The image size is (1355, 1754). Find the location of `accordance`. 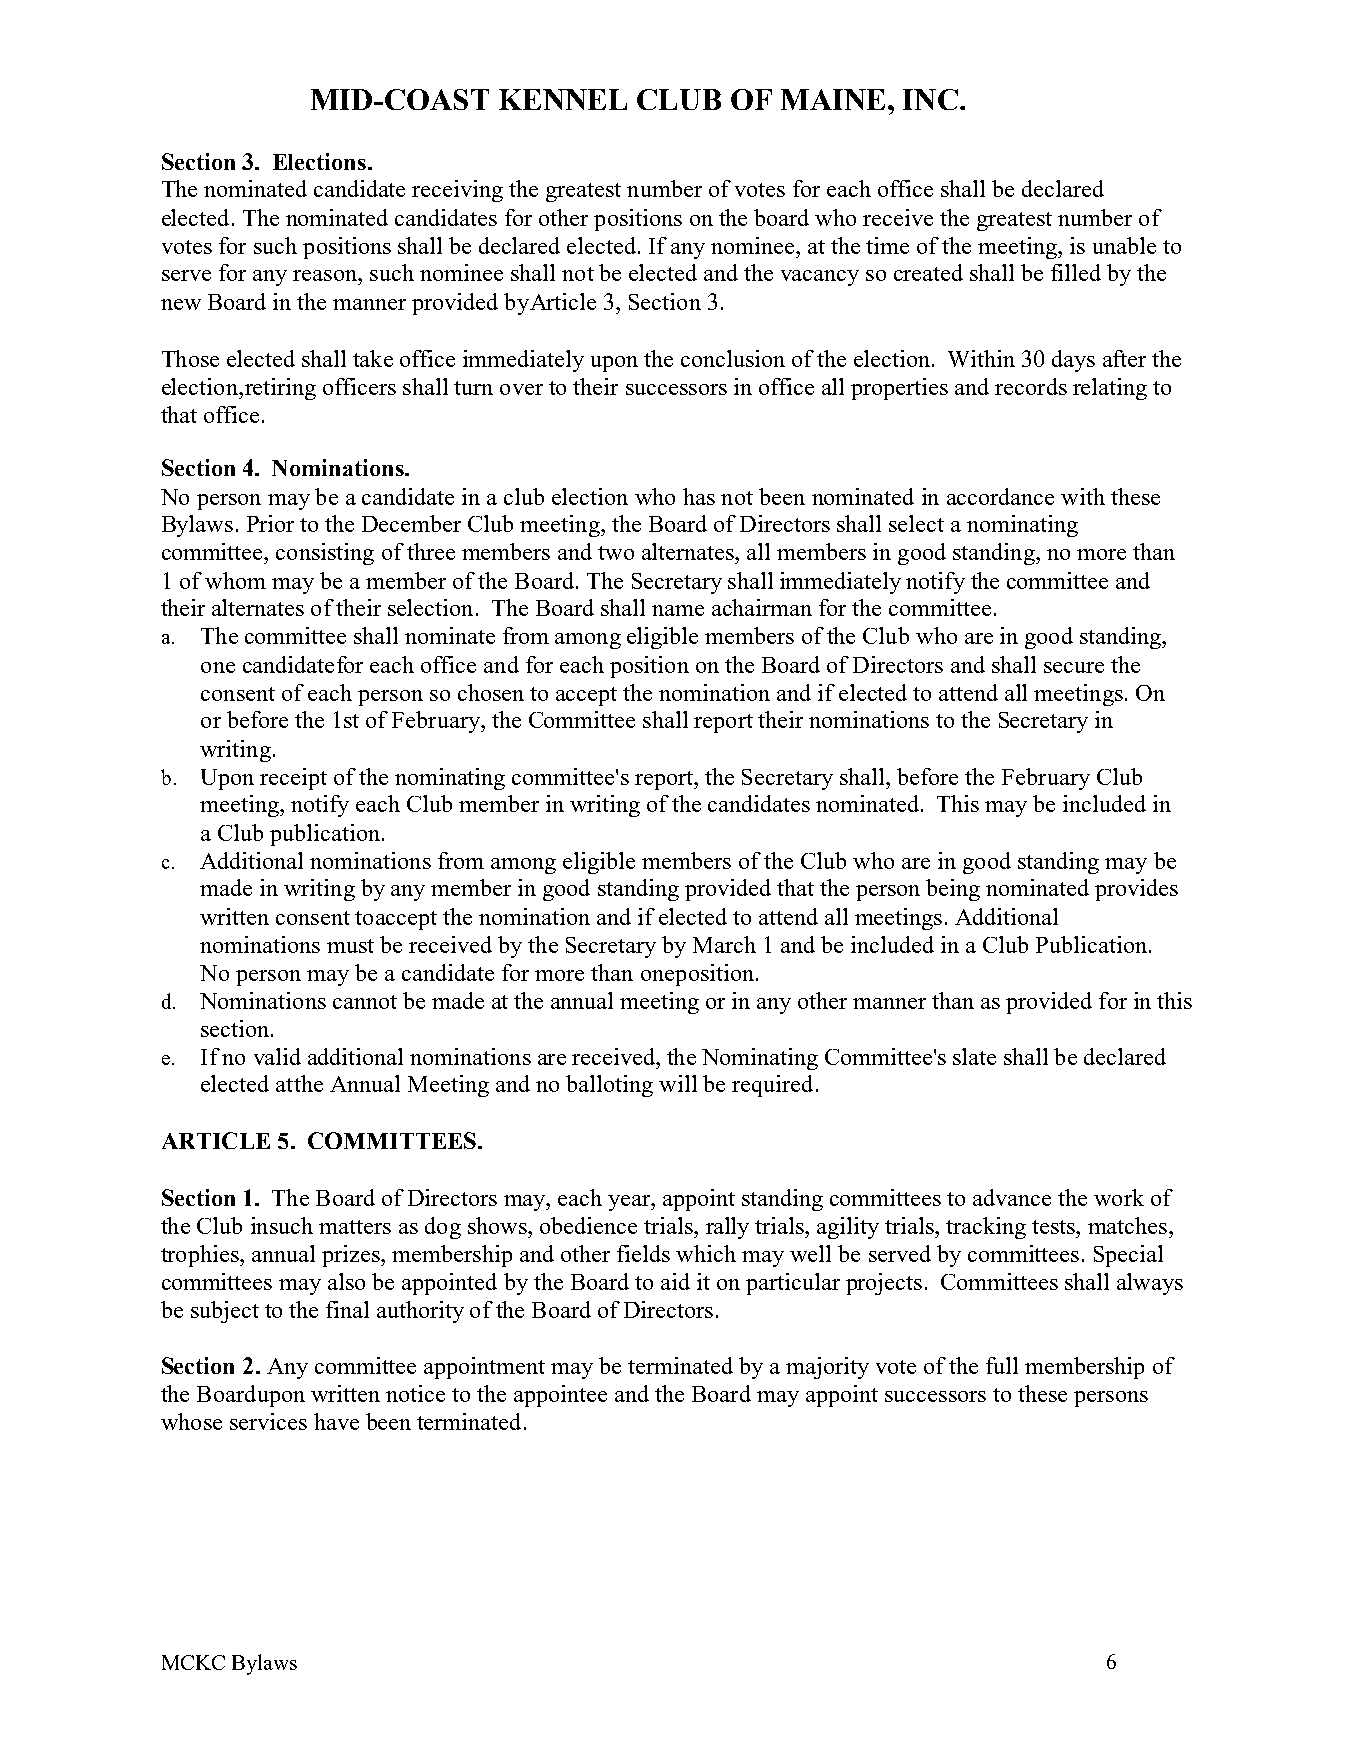

accordance is located at coordinates (1000, 496).
